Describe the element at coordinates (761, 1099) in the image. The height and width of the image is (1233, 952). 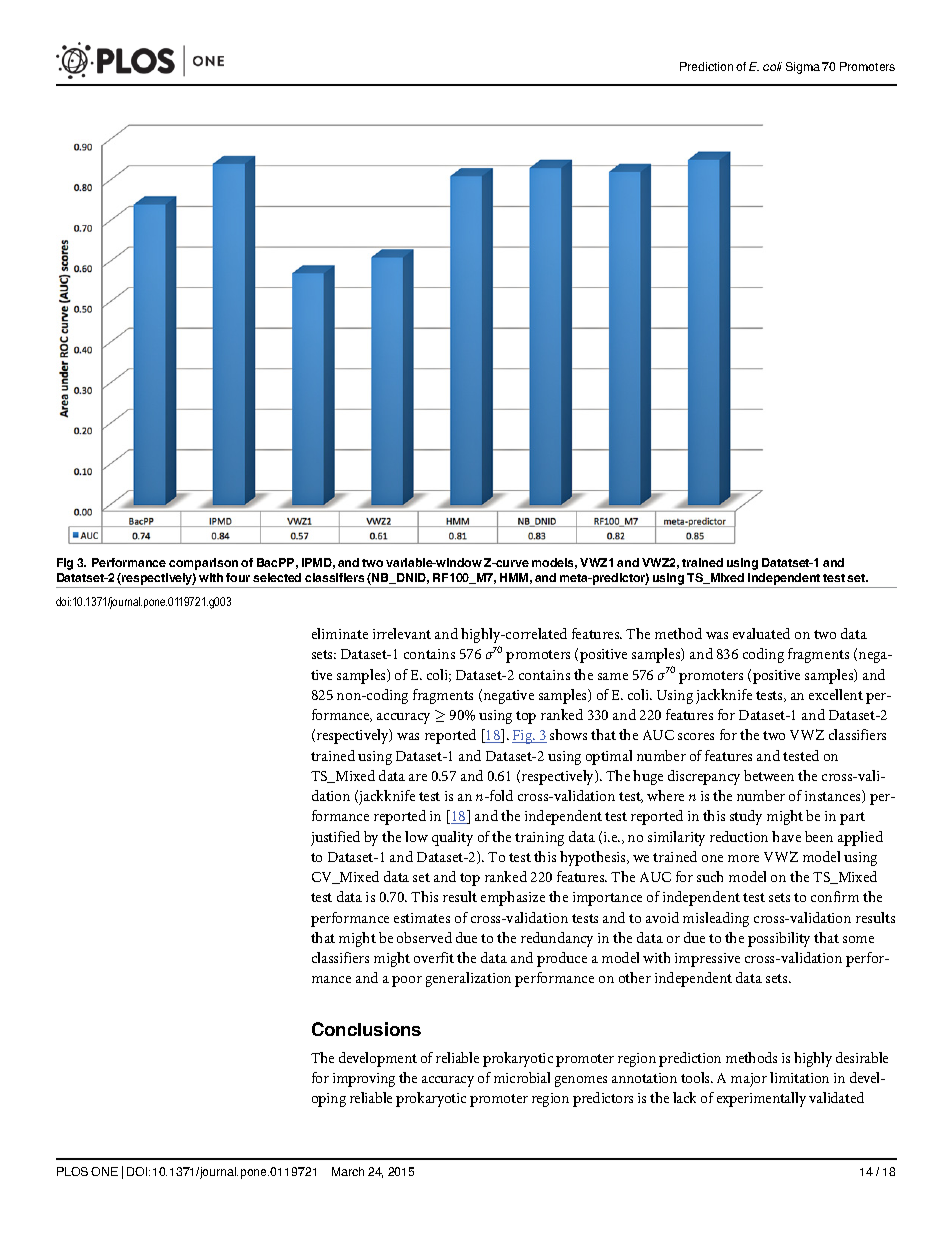
I see `experimentally` at that location.
